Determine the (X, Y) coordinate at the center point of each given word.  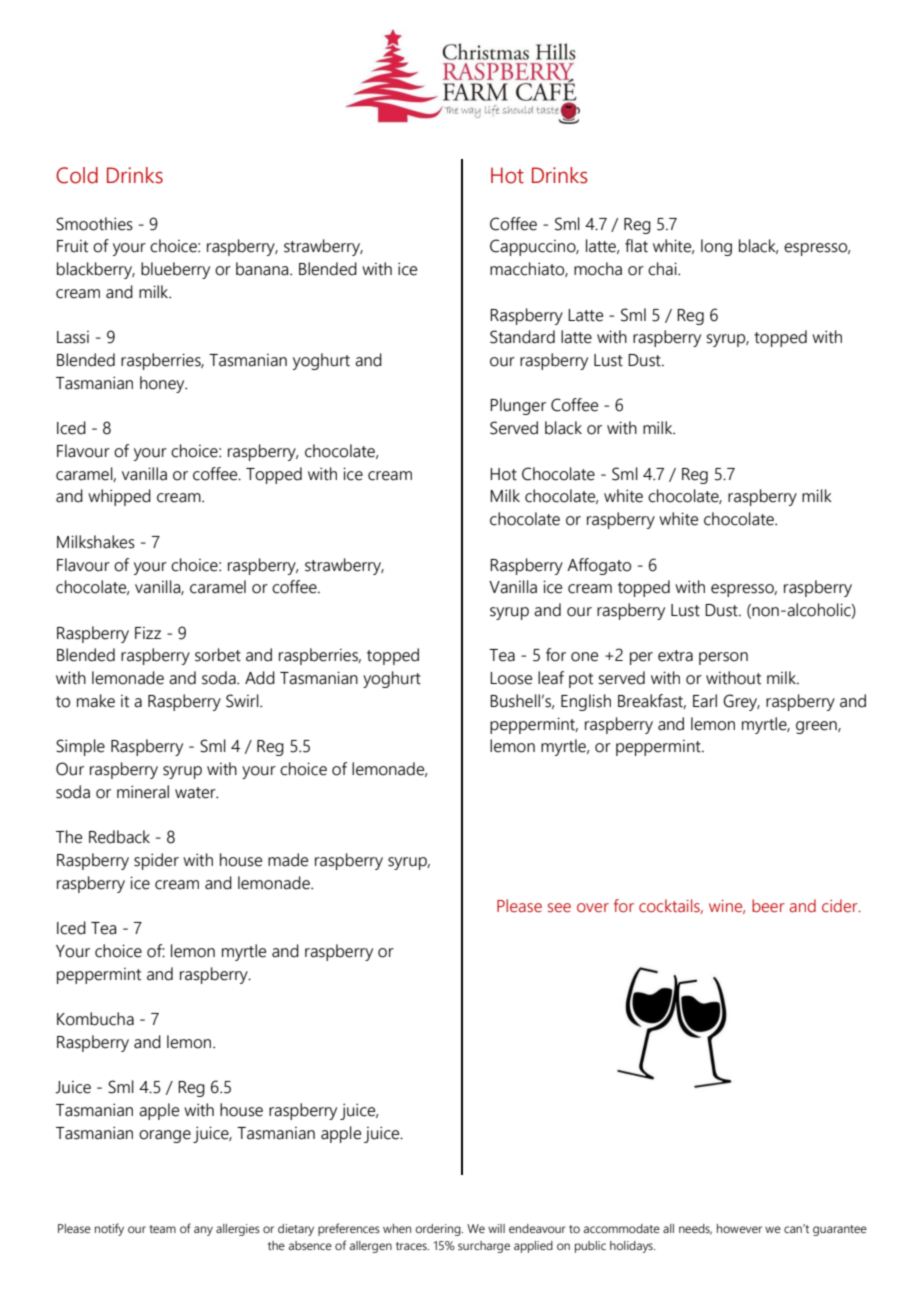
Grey (741, 702)
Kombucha (95, 1019)
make (96, 701)
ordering (439, 1230)
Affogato (599, 566)
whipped (119, 497)
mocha (598, 269)
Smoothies (94, 224)
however (739, 1228)
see (559, 908)
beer (768, 906)
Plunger (518, 406)
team (162, 1229)
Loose (511, 678)
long (716, 247)
